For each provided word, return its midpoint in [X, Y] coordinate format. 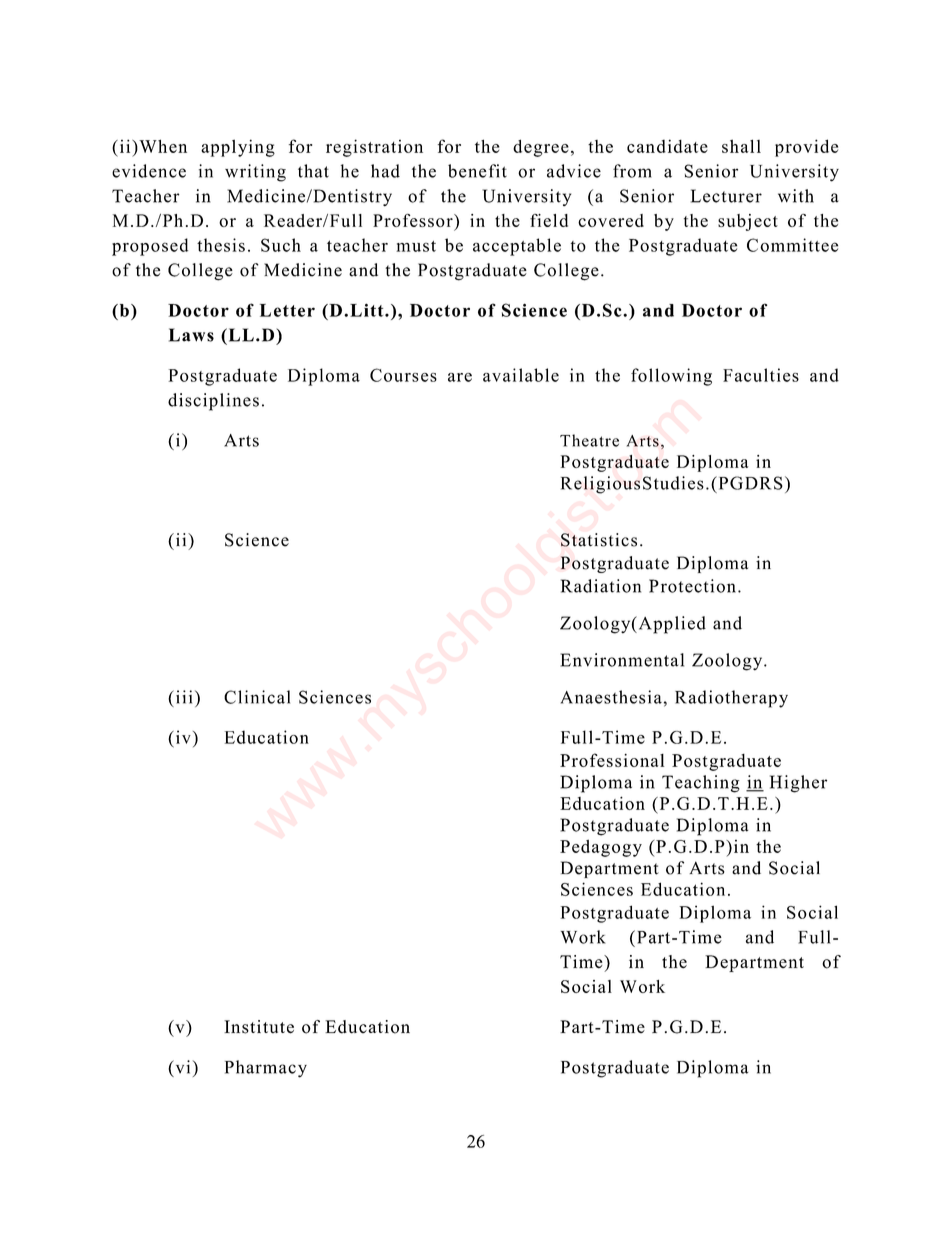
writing [255, 173]
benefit [477, 171]
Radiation [601, 586]
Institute [259, 1027]
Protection [692, 586]
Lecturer [726, 196]
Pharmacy [266, 1069]
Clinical [257, 697]
